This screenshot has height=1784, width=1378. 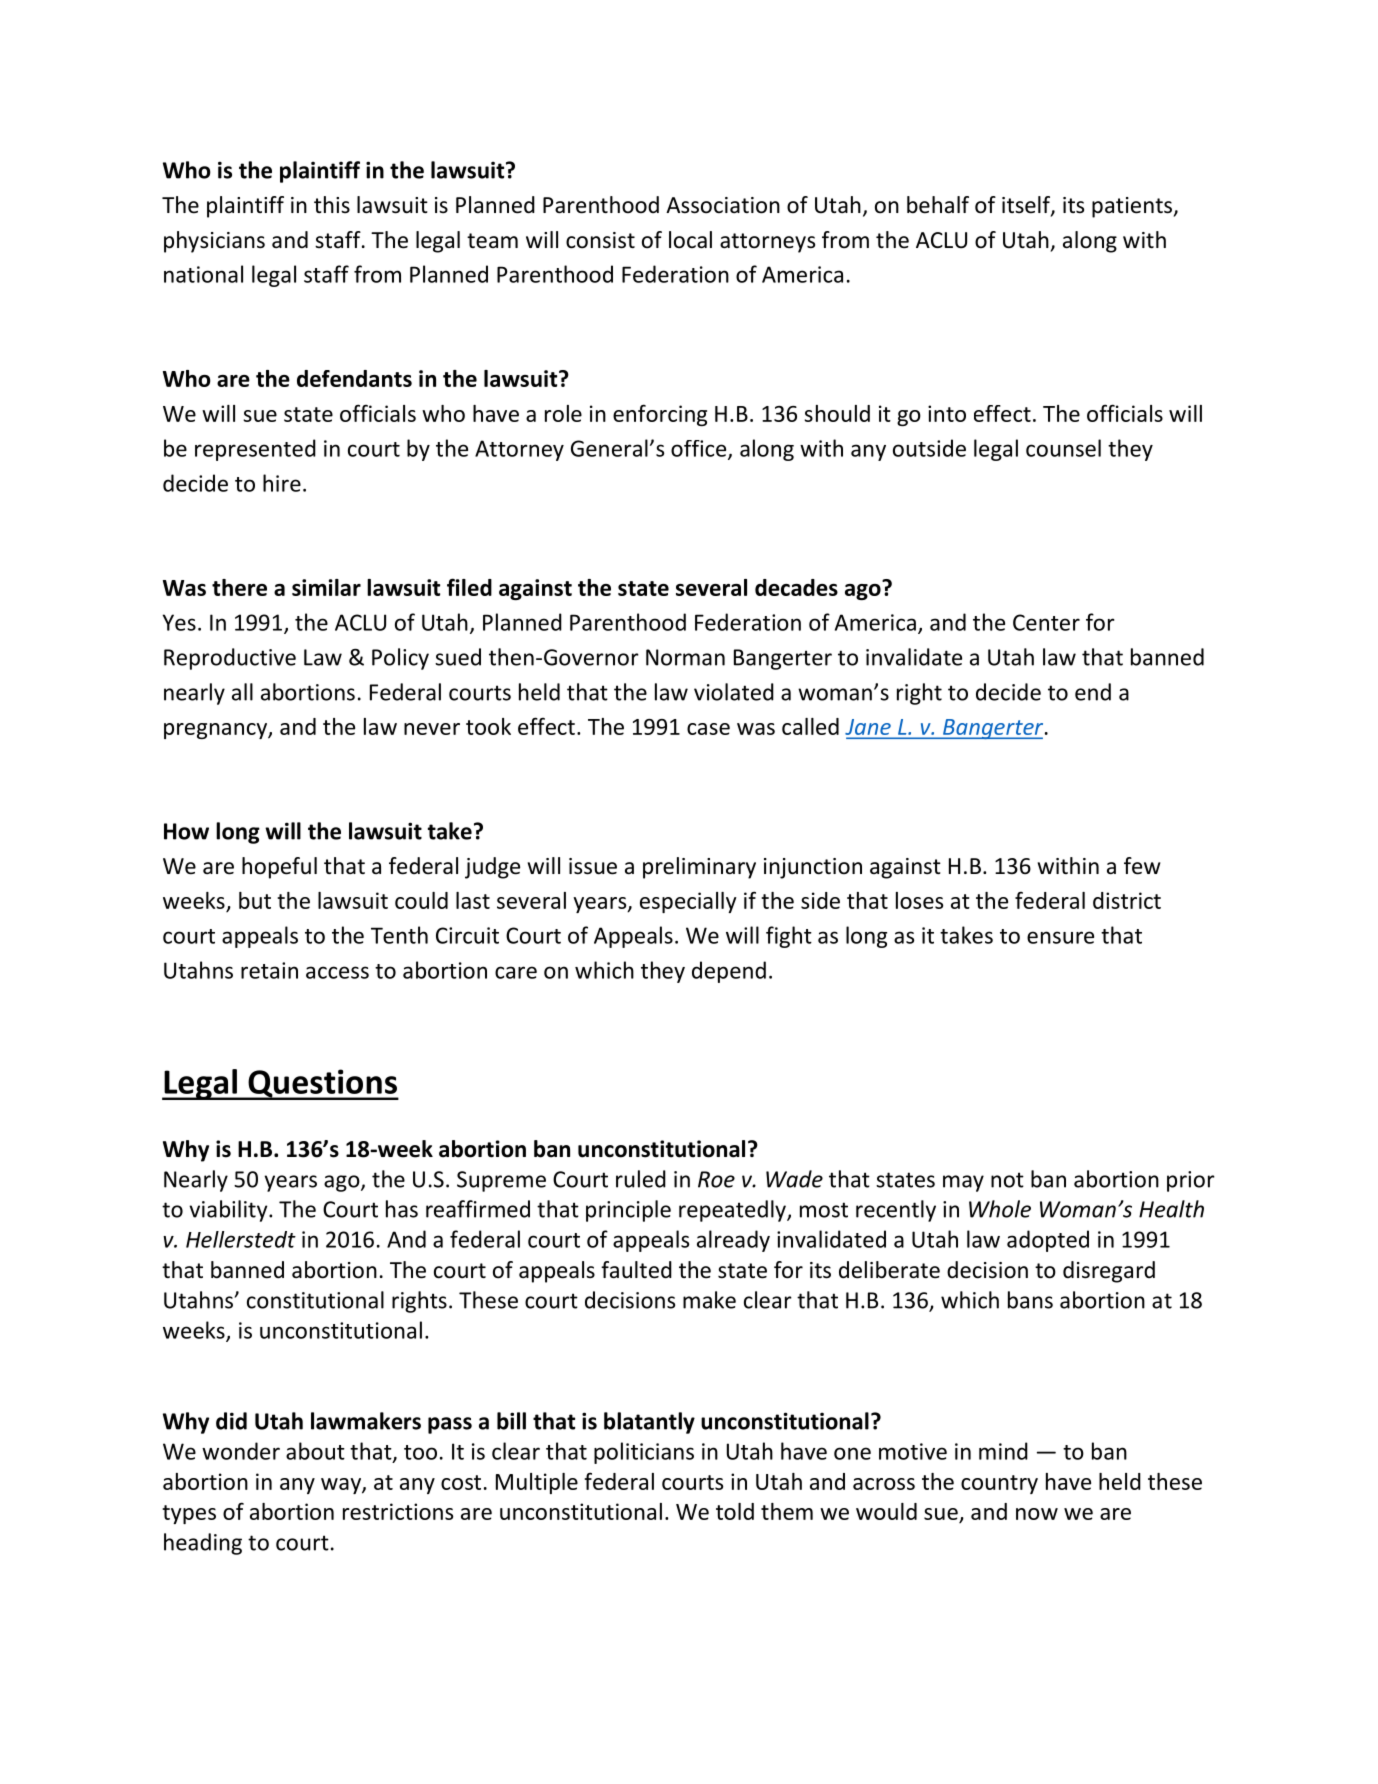 What do you see at coordinates (279, 868) in the screenshot?
I see `hopeful` at bounding box center [279, 868].
